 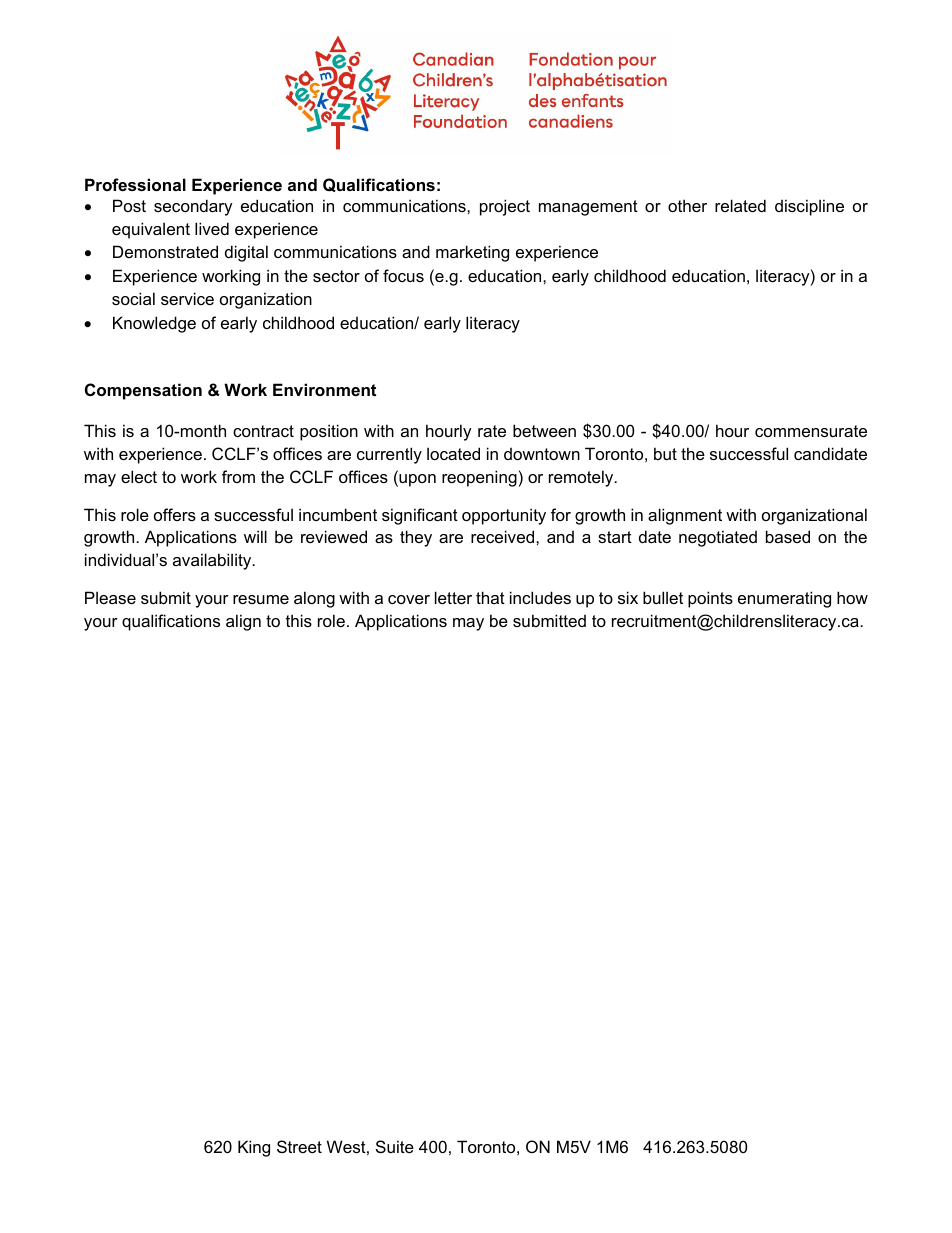 I want to click on secondary, so click(x=193, y=207).
